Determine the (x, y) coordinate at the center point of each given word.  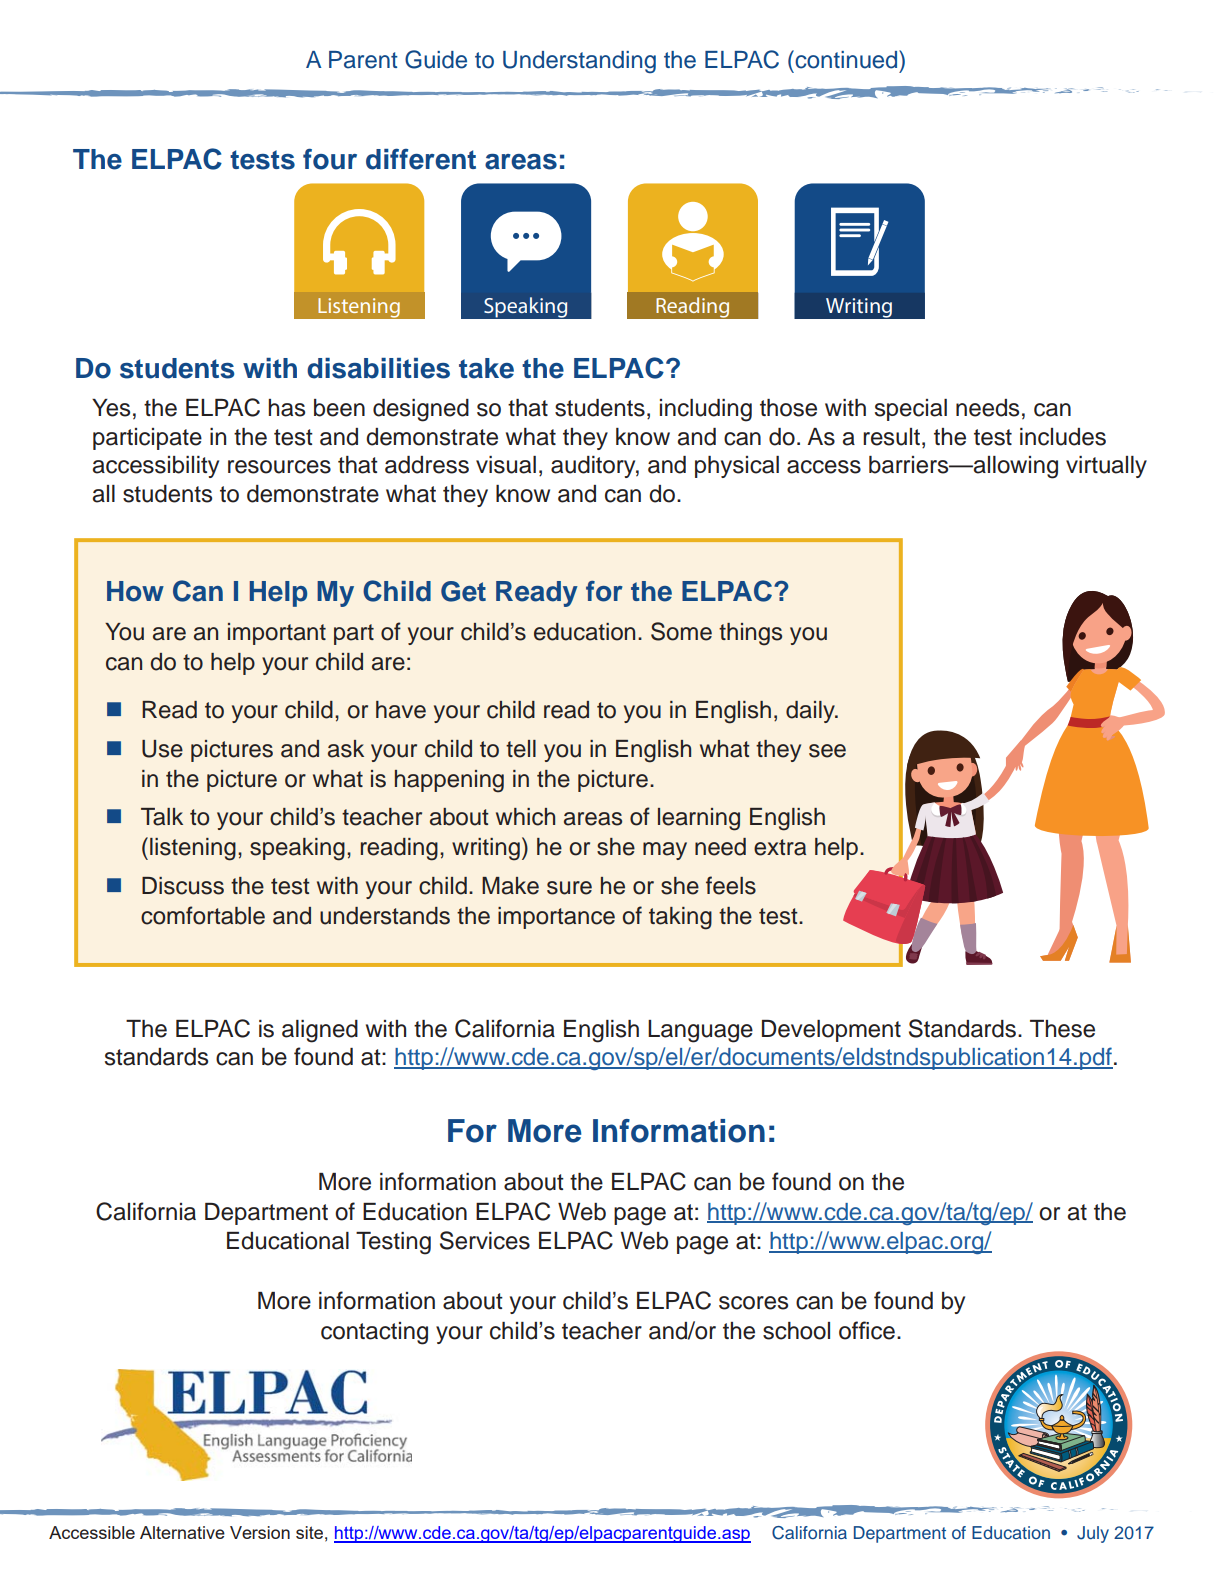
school (796, 1331)
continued (846, 59)
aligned (320, 1031)
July (1093, 1534)
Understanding (579, 62)
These (1062, 1029)
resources (279, 467)
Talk (162, 817)
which (525, 817)
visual (506, 465)
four (330, 159)
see (827, 751)
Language (700, 1031)
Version (260, 1532)
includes (1063, 437)
